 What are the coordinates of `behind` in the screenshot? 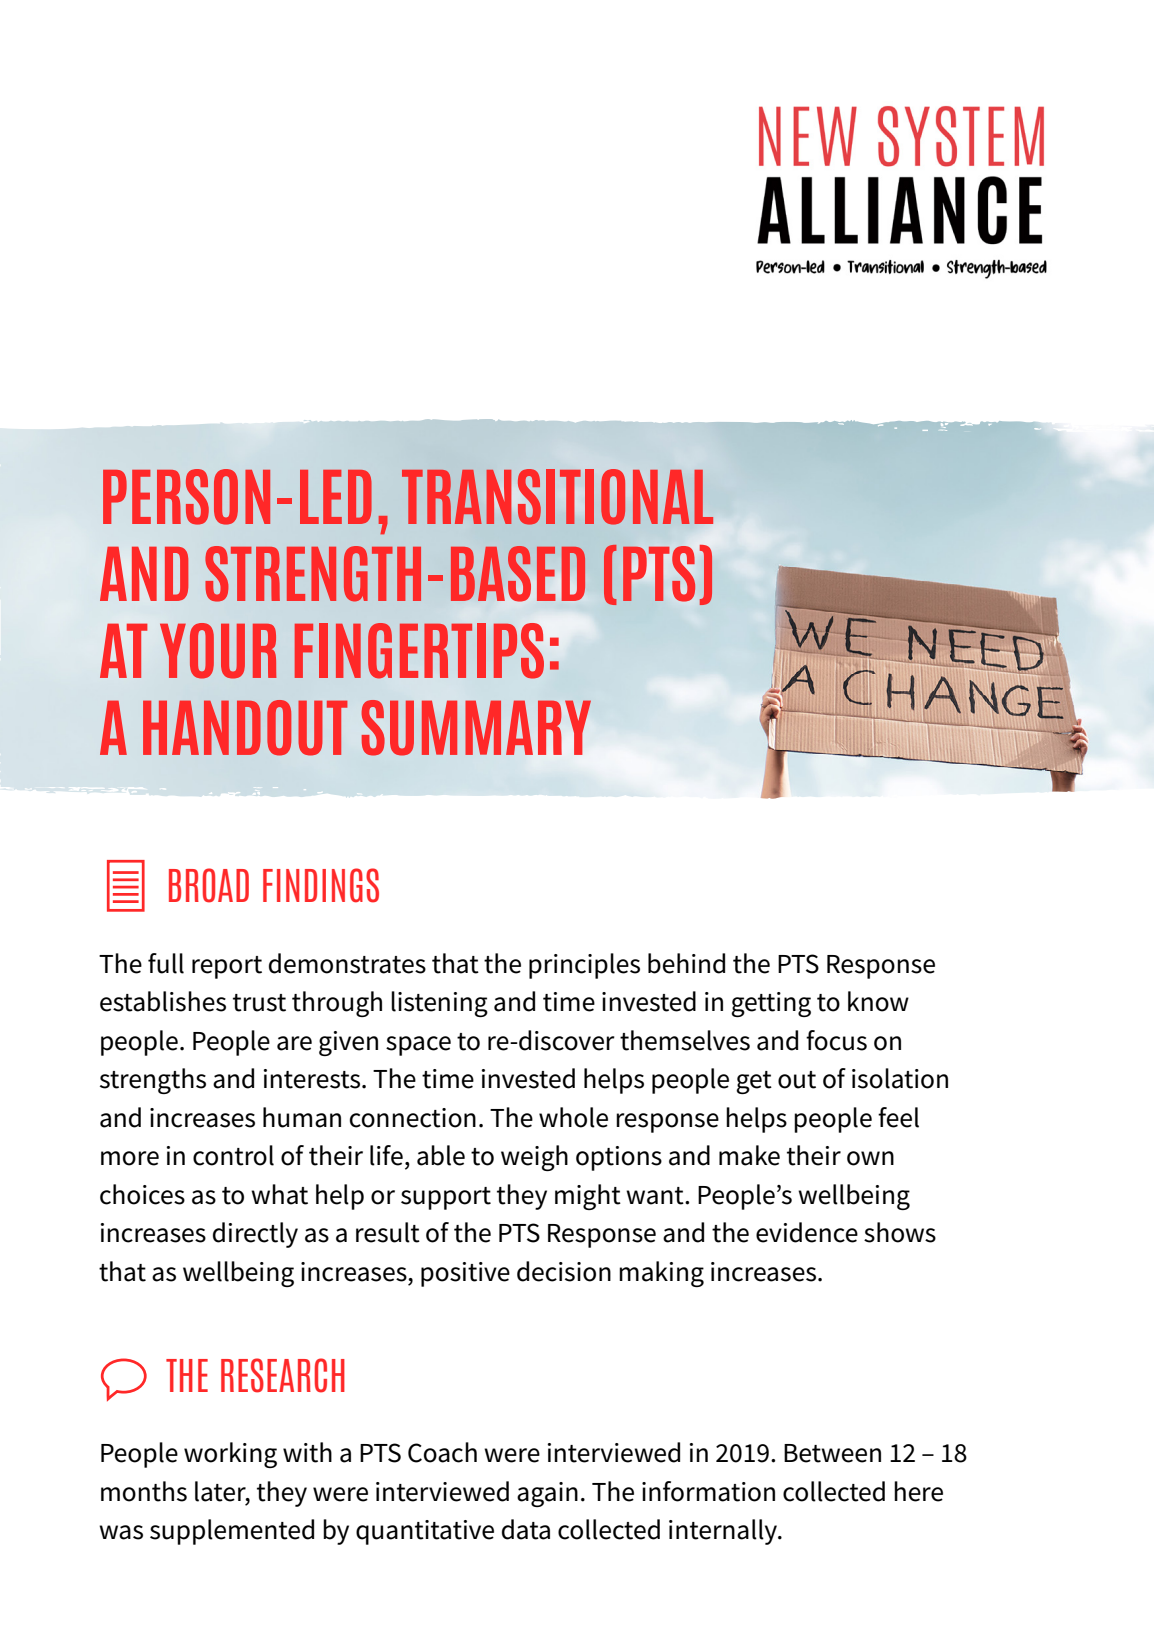 It's located at (686, 963).
